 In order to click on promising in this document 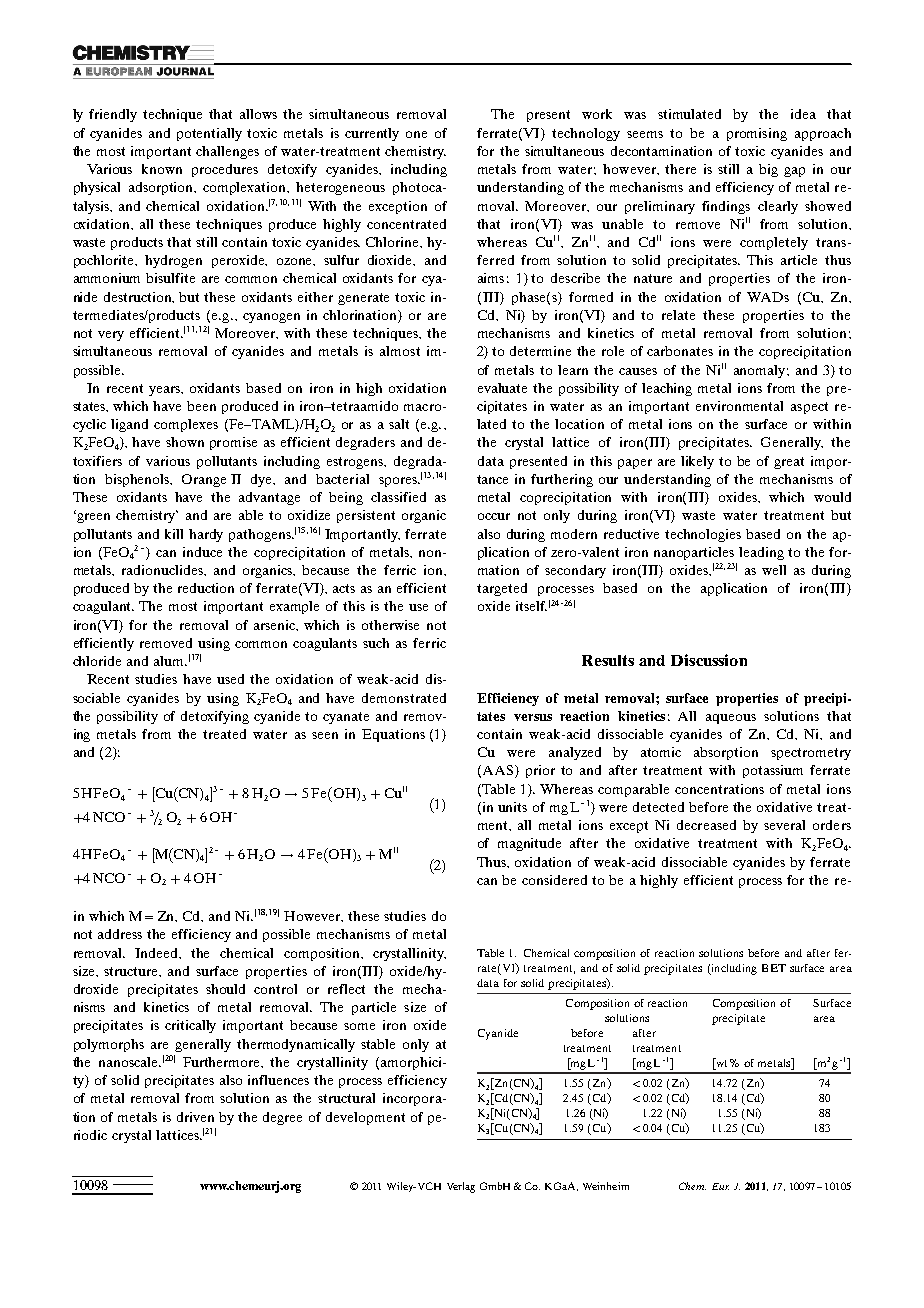, I will do `click(757, 134)`.
